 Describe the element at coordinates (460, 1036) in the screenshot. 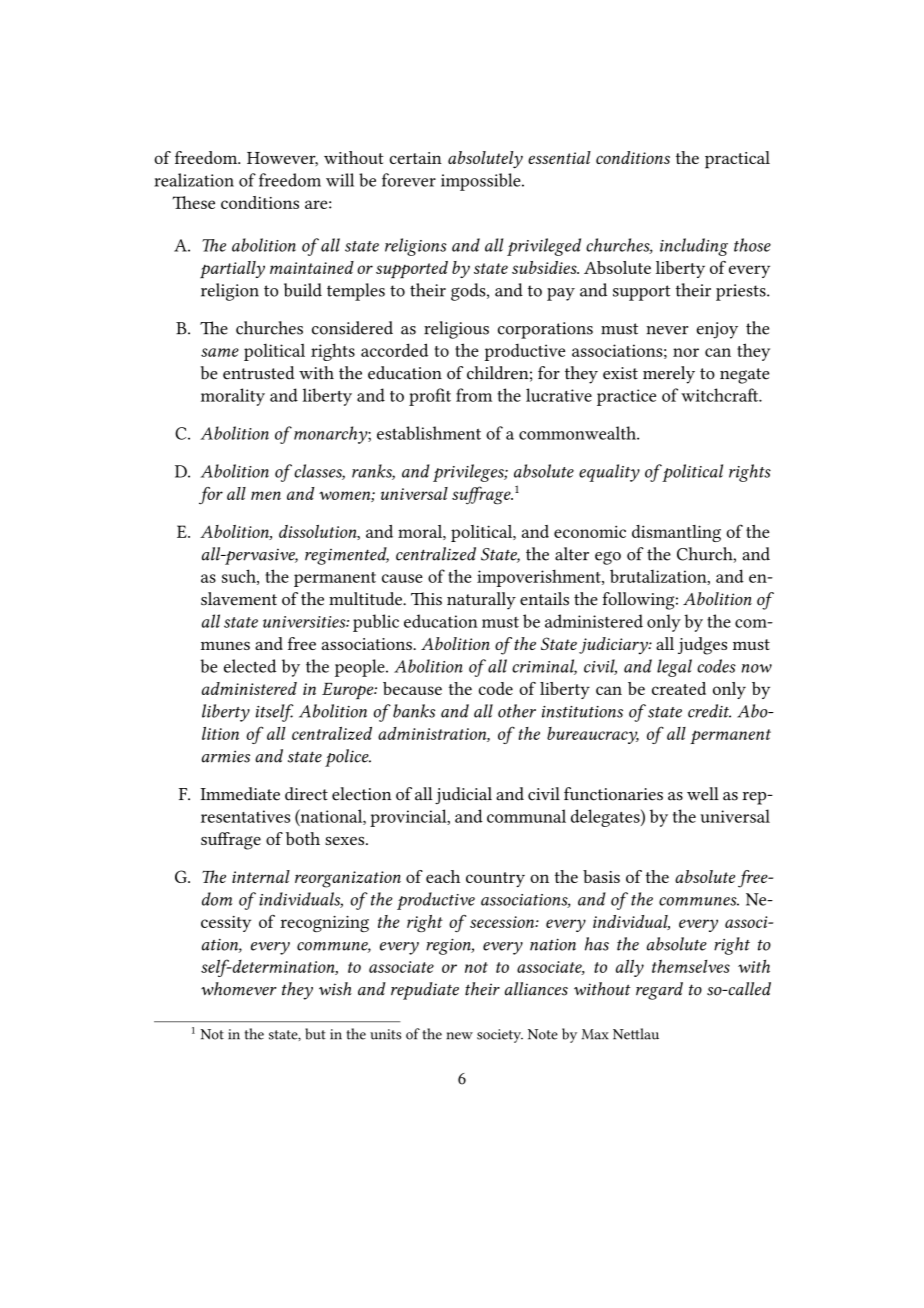

I see `new` at that location.
